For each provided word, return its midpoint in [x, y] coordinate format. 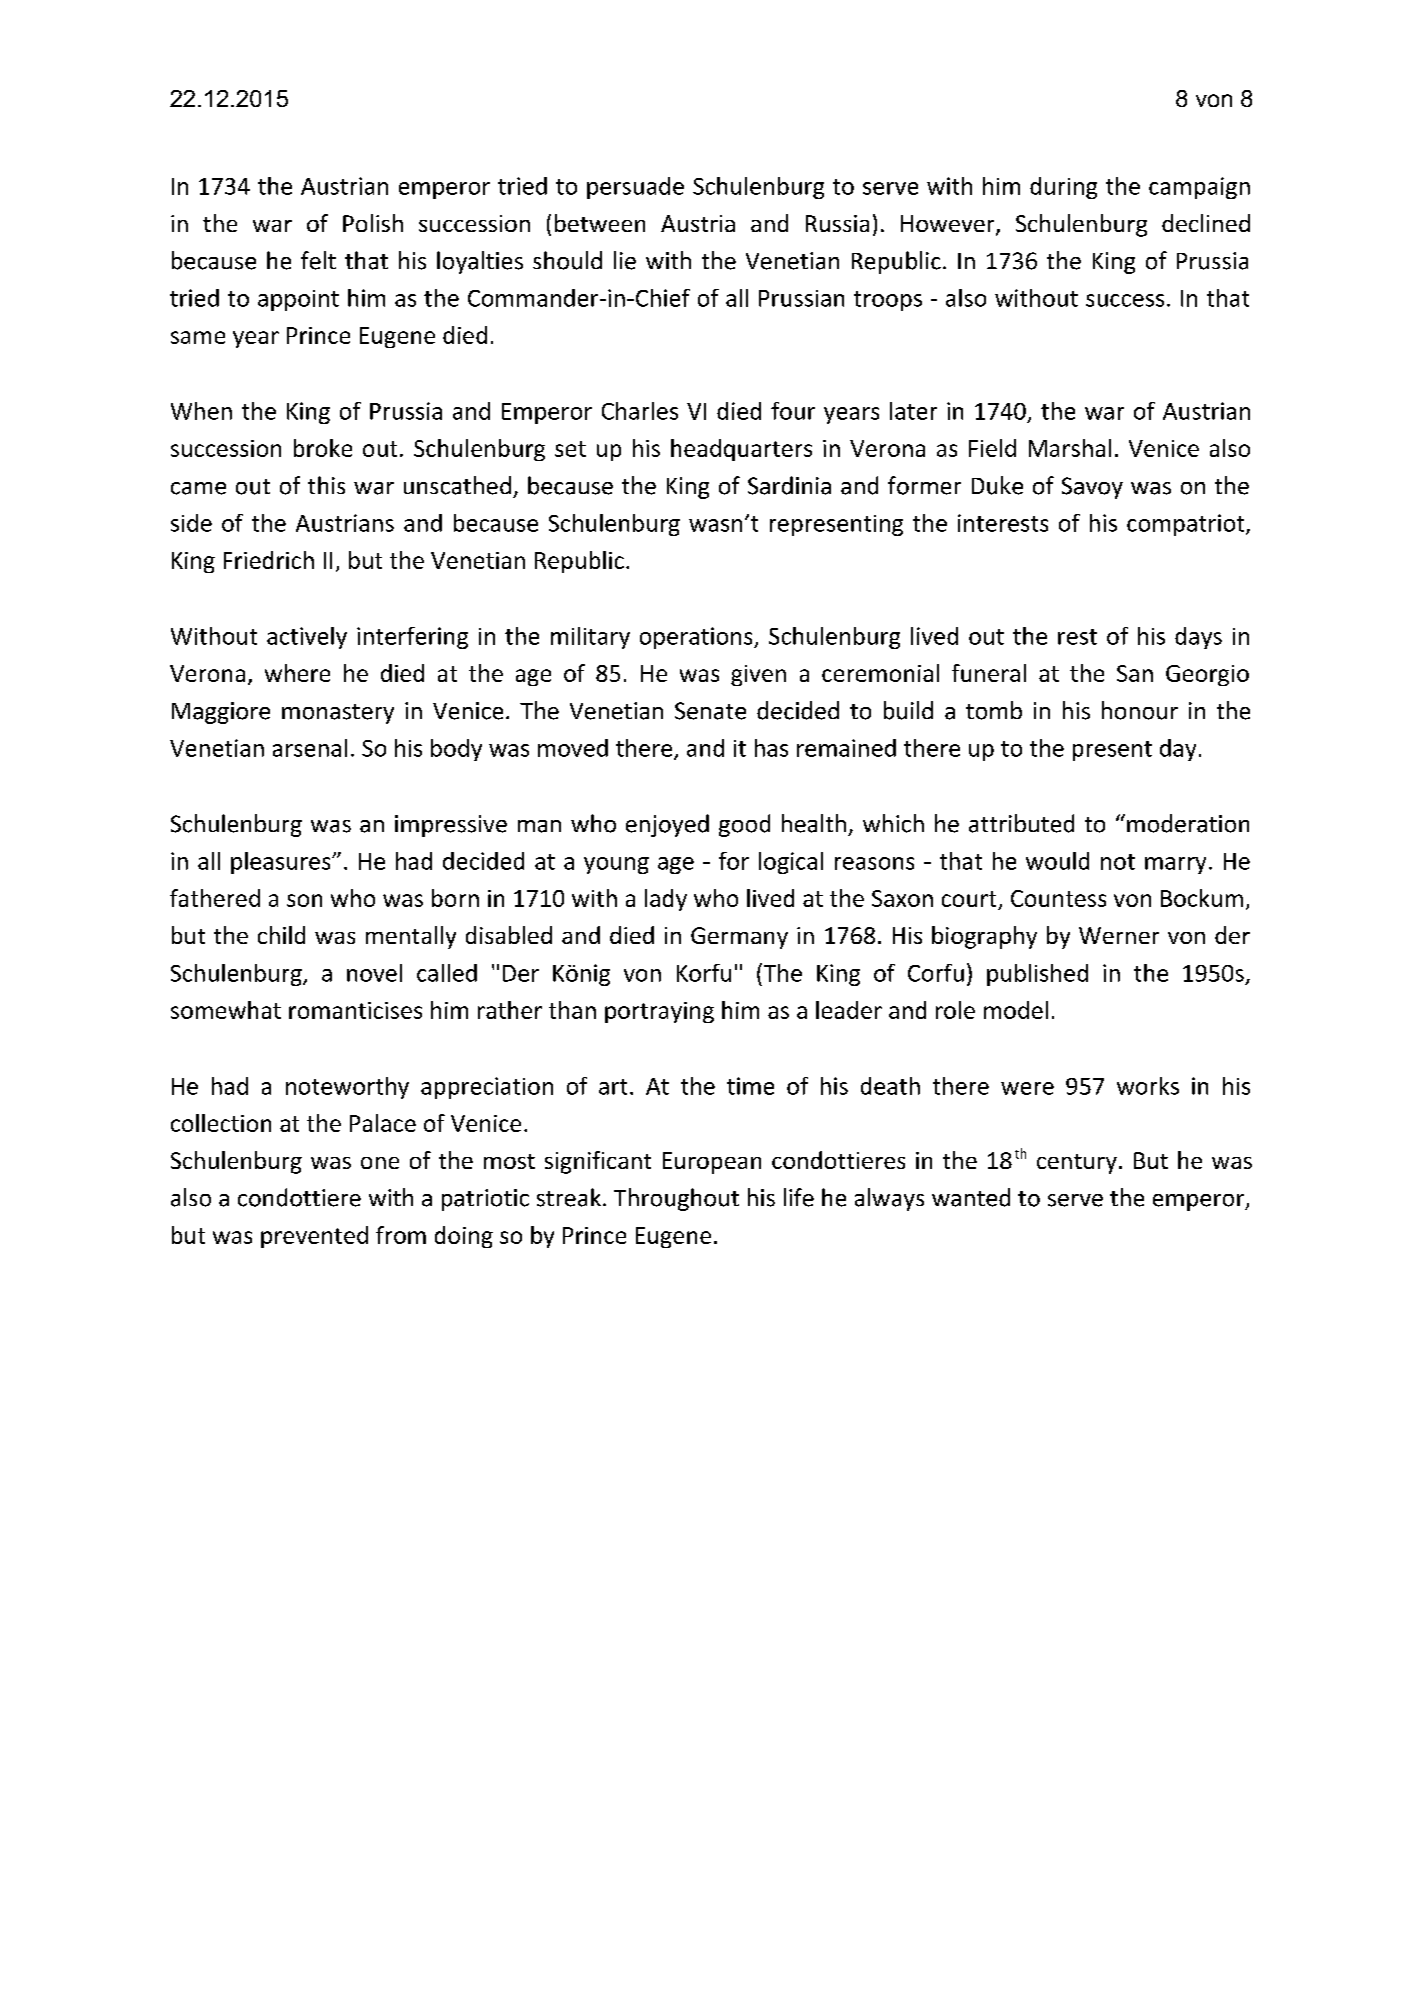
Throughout [676, 1199]
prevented [314, 1237]
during [1063, 188]
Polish [373, 223]
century [1077, 1164]
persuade [635, 188]
